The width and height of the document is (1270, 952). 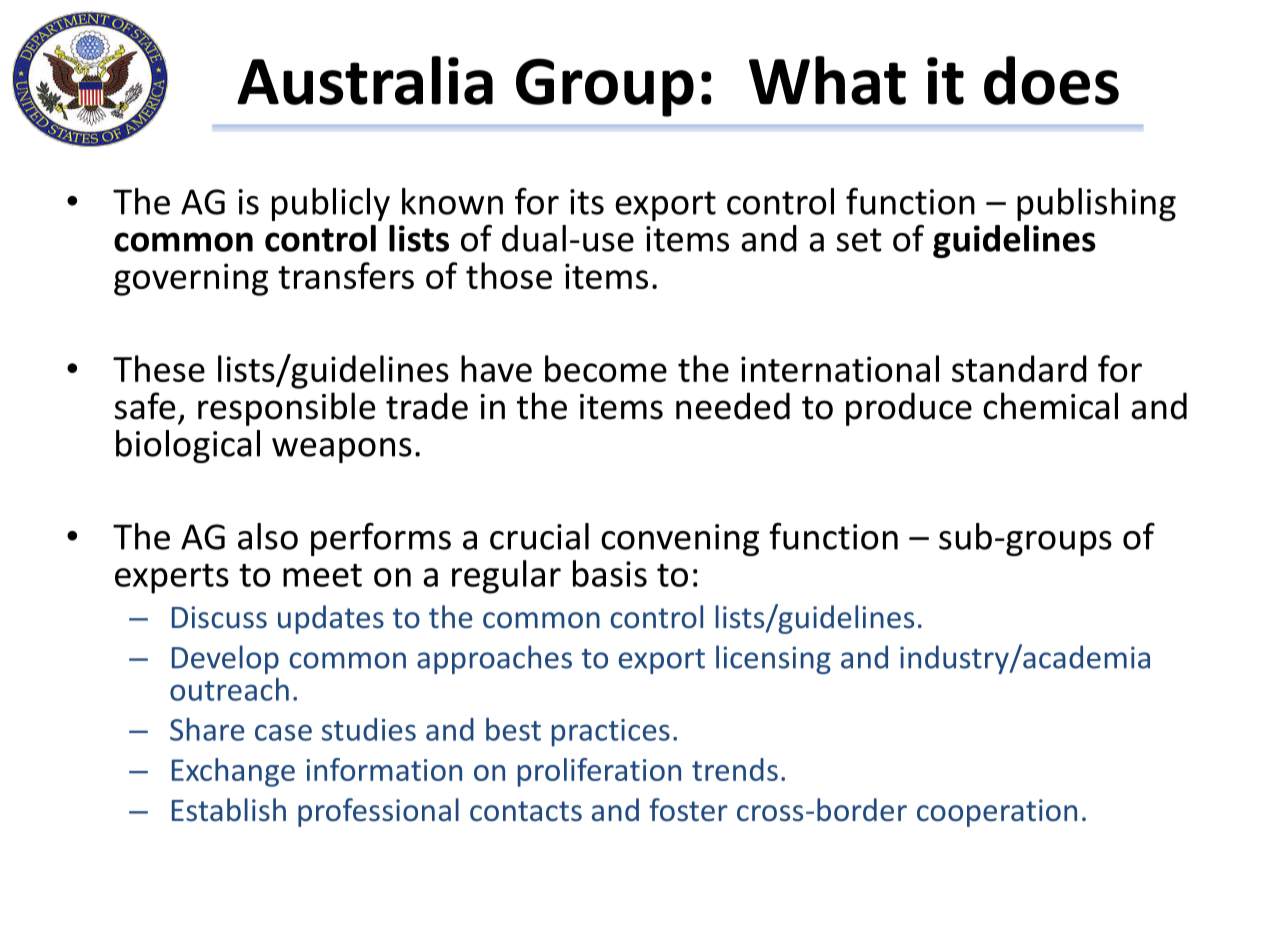 What do you see at coordinates (159, 368) in the document?
I see `These` at bounding box center [159, 368].
